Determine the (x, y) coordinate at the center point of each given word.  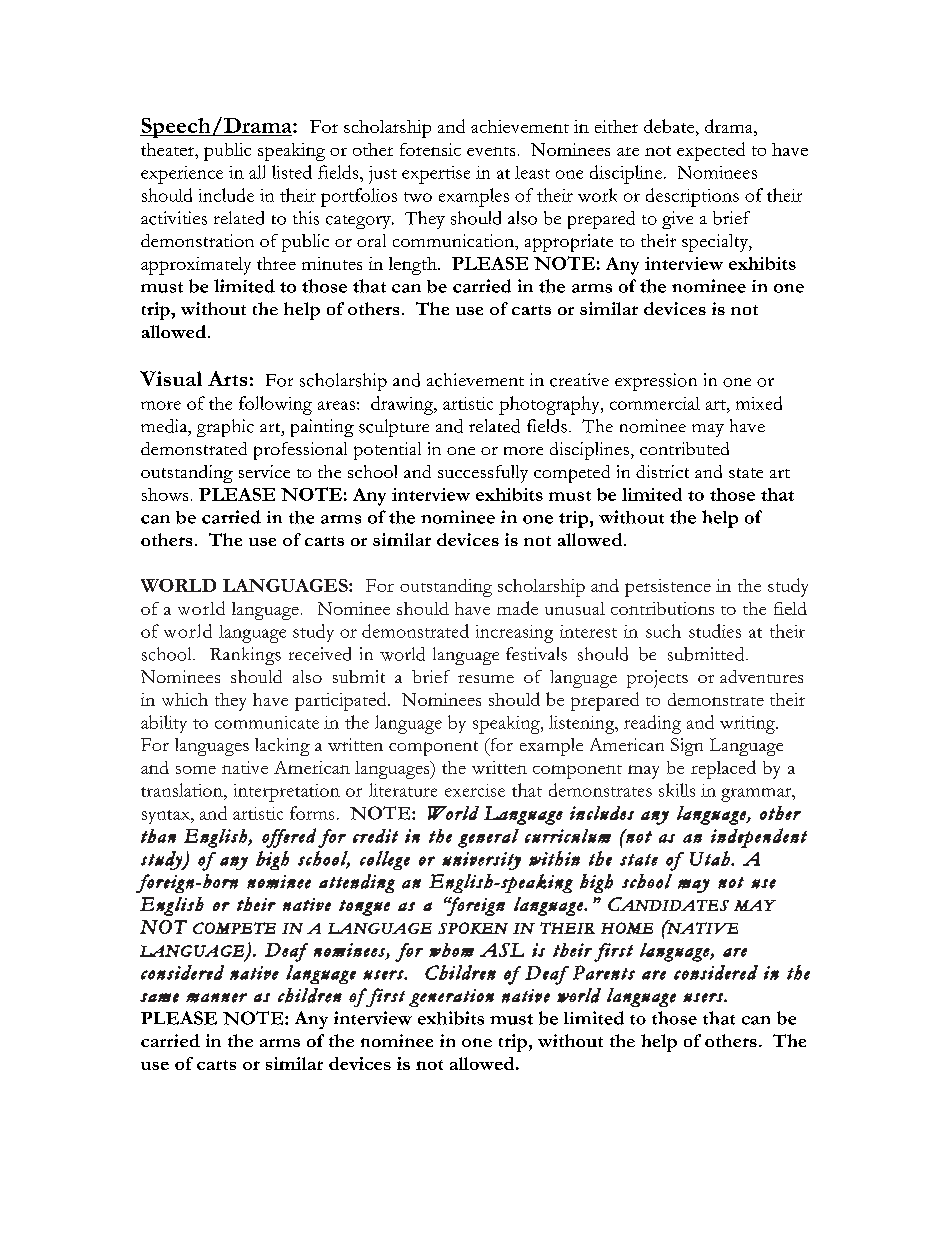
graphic (225, 428)
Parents (604, 972)
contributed (684, 448)
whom (451, 950)
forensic (430, 149)
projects (657, 679)
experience (182, 175)
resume (486, 679)
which (185, 699)
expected (711, 151)
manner (216, 998)
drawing (403, 405)
